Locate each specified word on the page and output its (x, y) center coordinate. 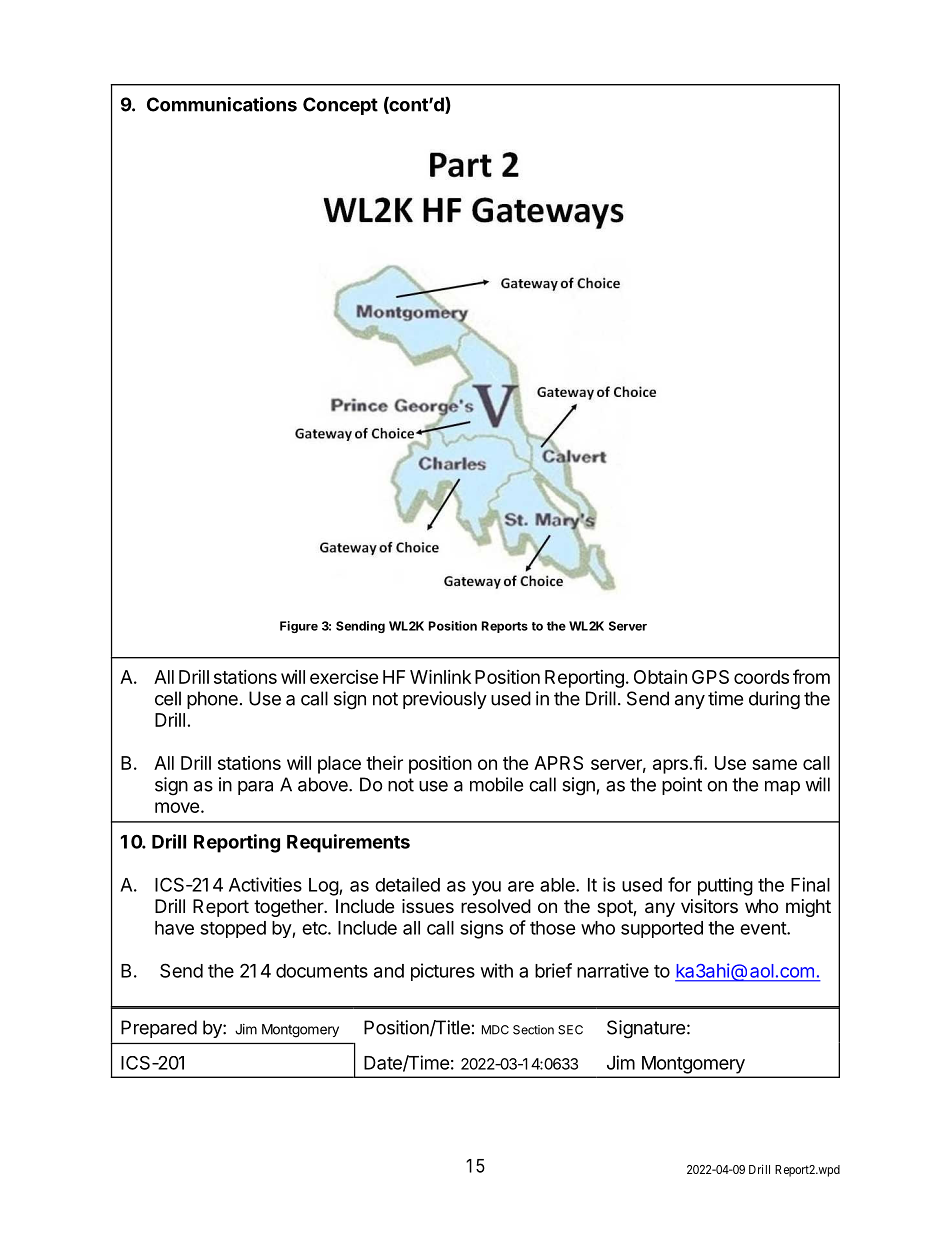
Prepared (159, 1029)
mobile (496, 784)
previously (445, 700)
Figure (299, 627)
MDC (495, 1030)
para (255, 788)
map (782, 788)
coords (761, 677)
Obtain (660, 676)
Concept (340, 106)
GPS (710, 677)
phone (212, 700)
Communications (222, 104)
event (764, 928)
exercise (344, 677)
